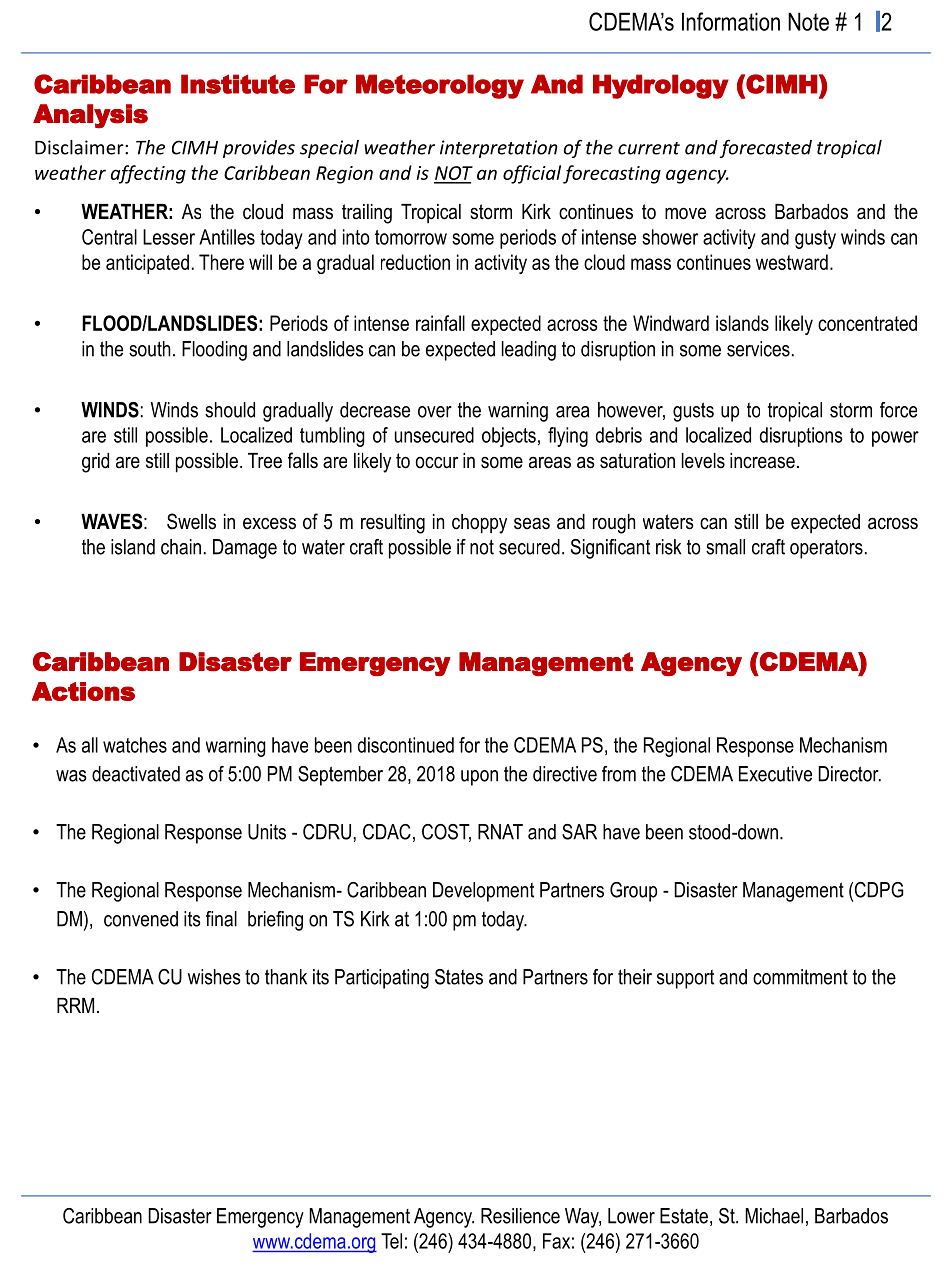 This screenshot has height=1270, width=952. What do you see at coordinates (391, 1241) in the screenshot?
I see `Tel` at bounding box center [391, 1241].
